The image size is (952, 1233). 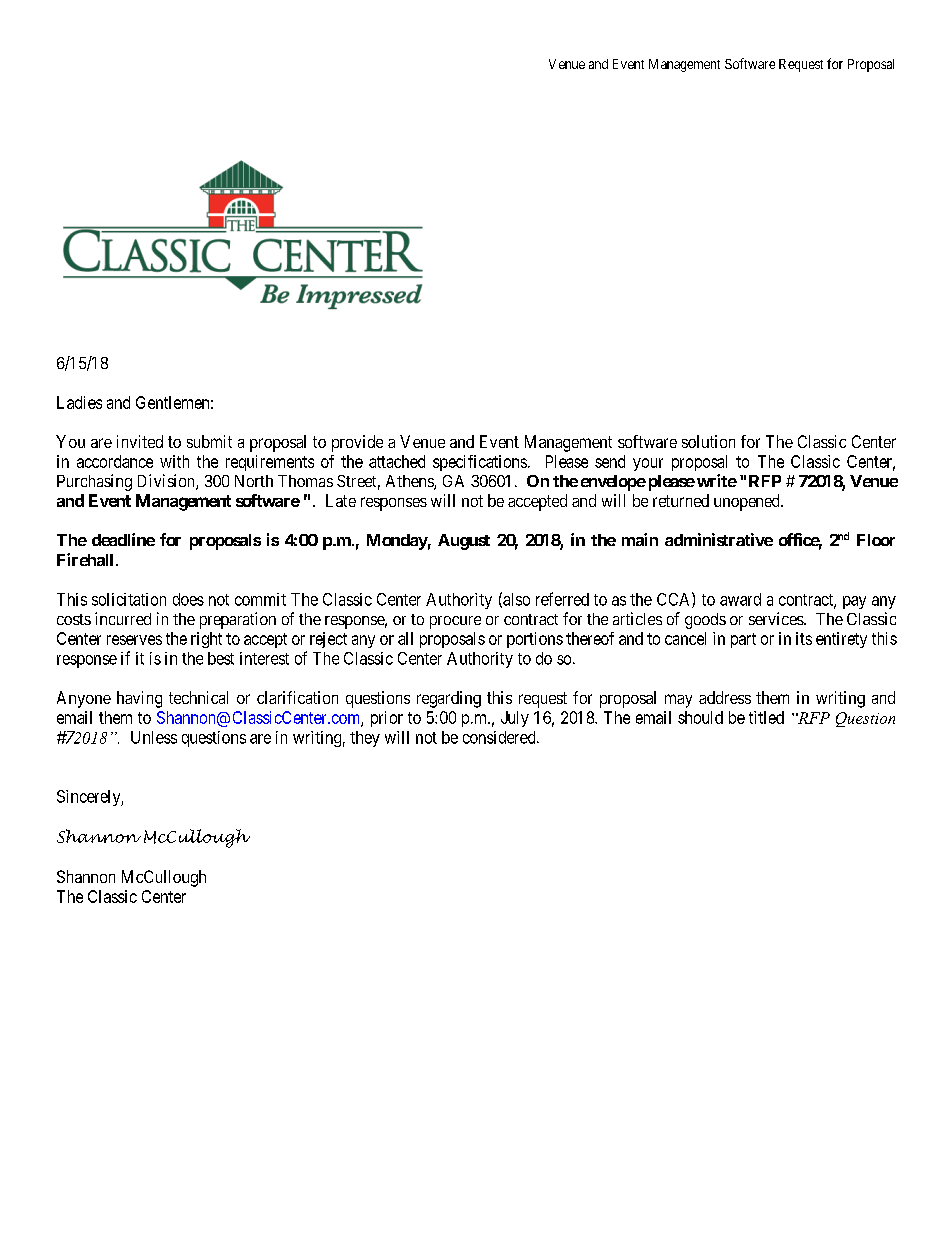 What do you see at coordinates (766, 717) in the screenshot?
I see `titled` at bounding box center [766, 717].
